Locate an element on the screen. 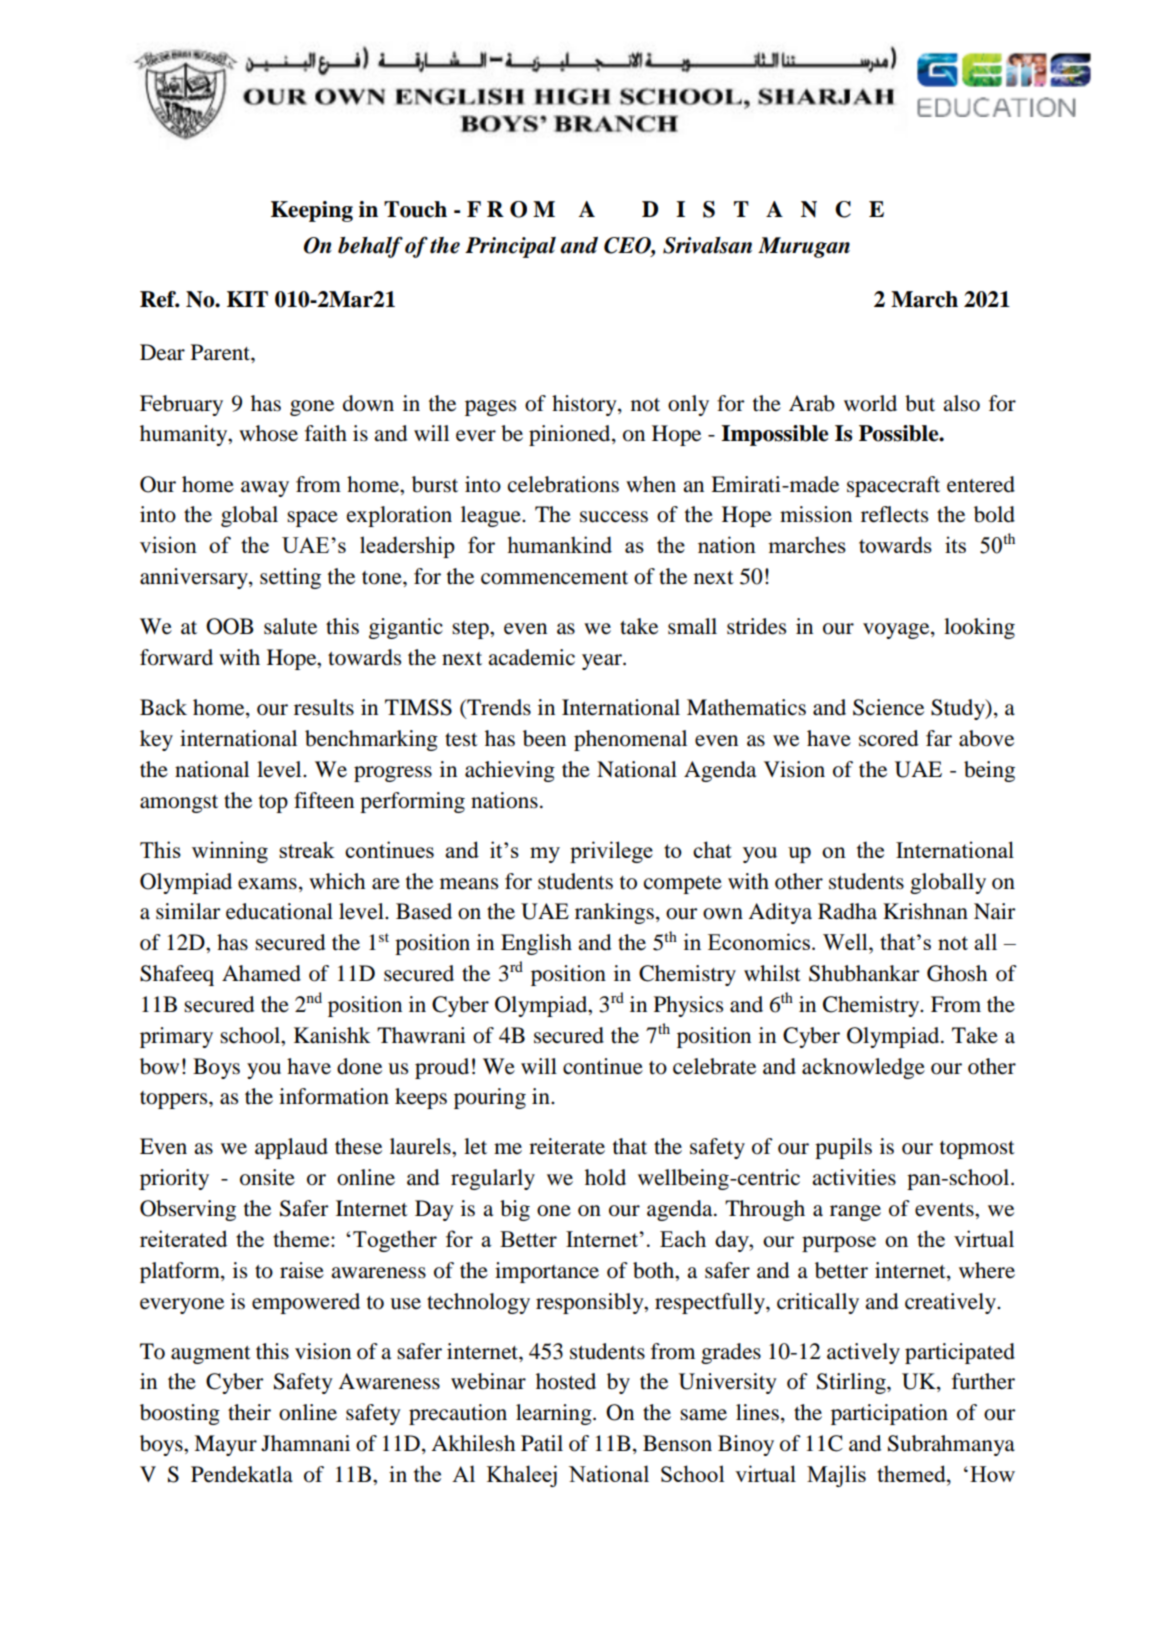  Principal is located at coordinates (510, 247).
